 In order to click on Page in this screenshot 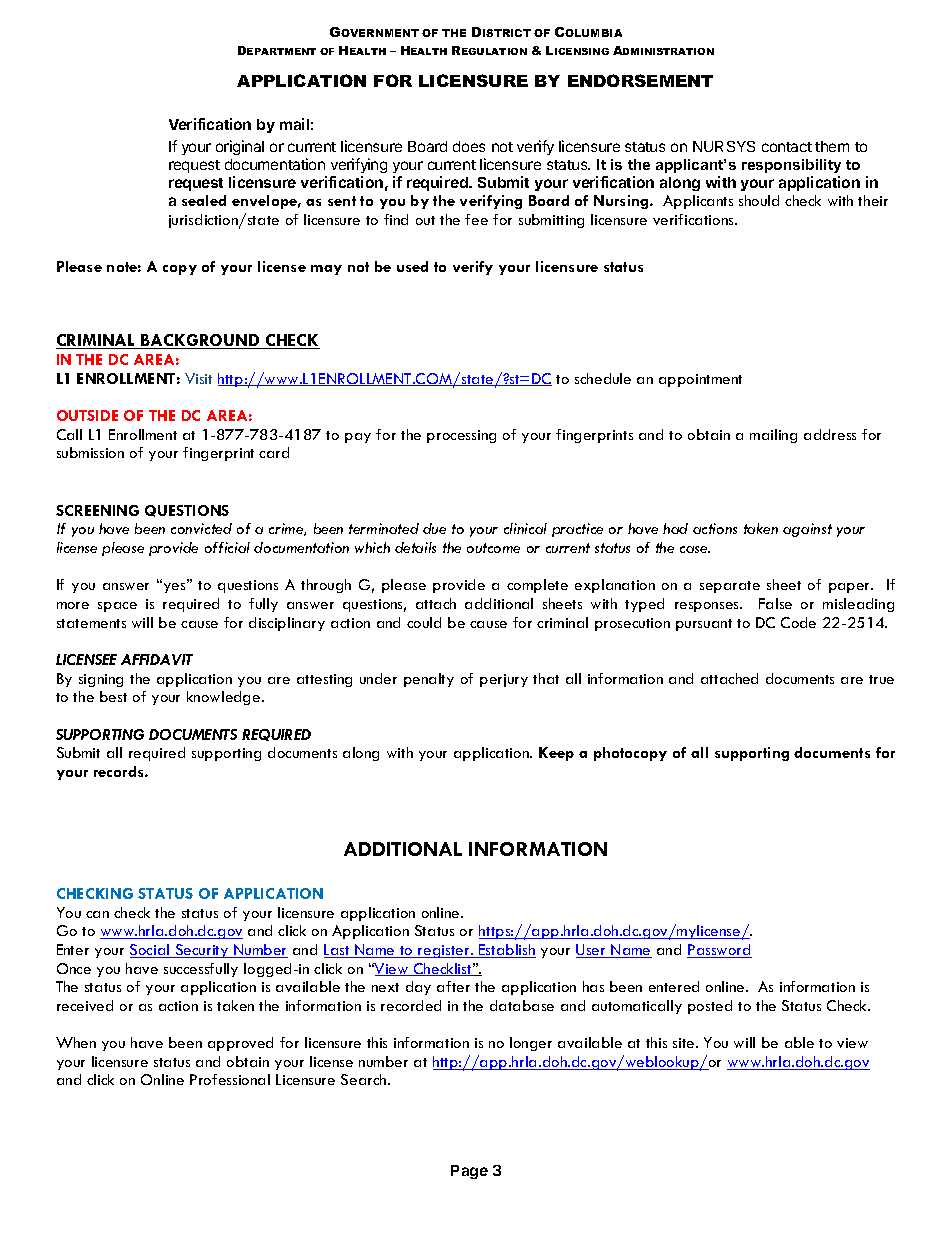, I will do `click(469, 1172)`.
